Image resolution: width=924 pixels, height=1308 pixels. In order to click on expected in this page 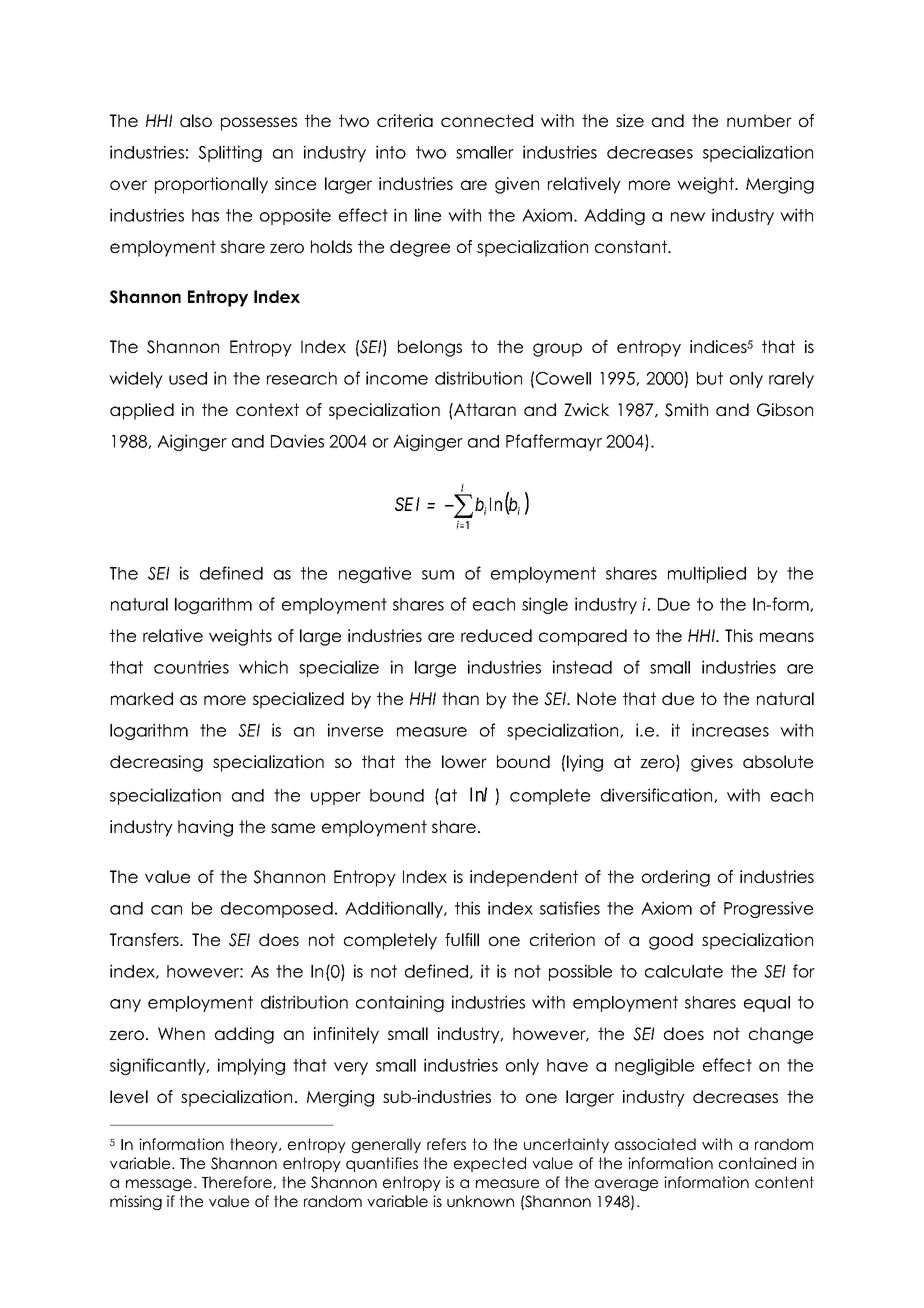, I will do `click(490, 1164)`.
